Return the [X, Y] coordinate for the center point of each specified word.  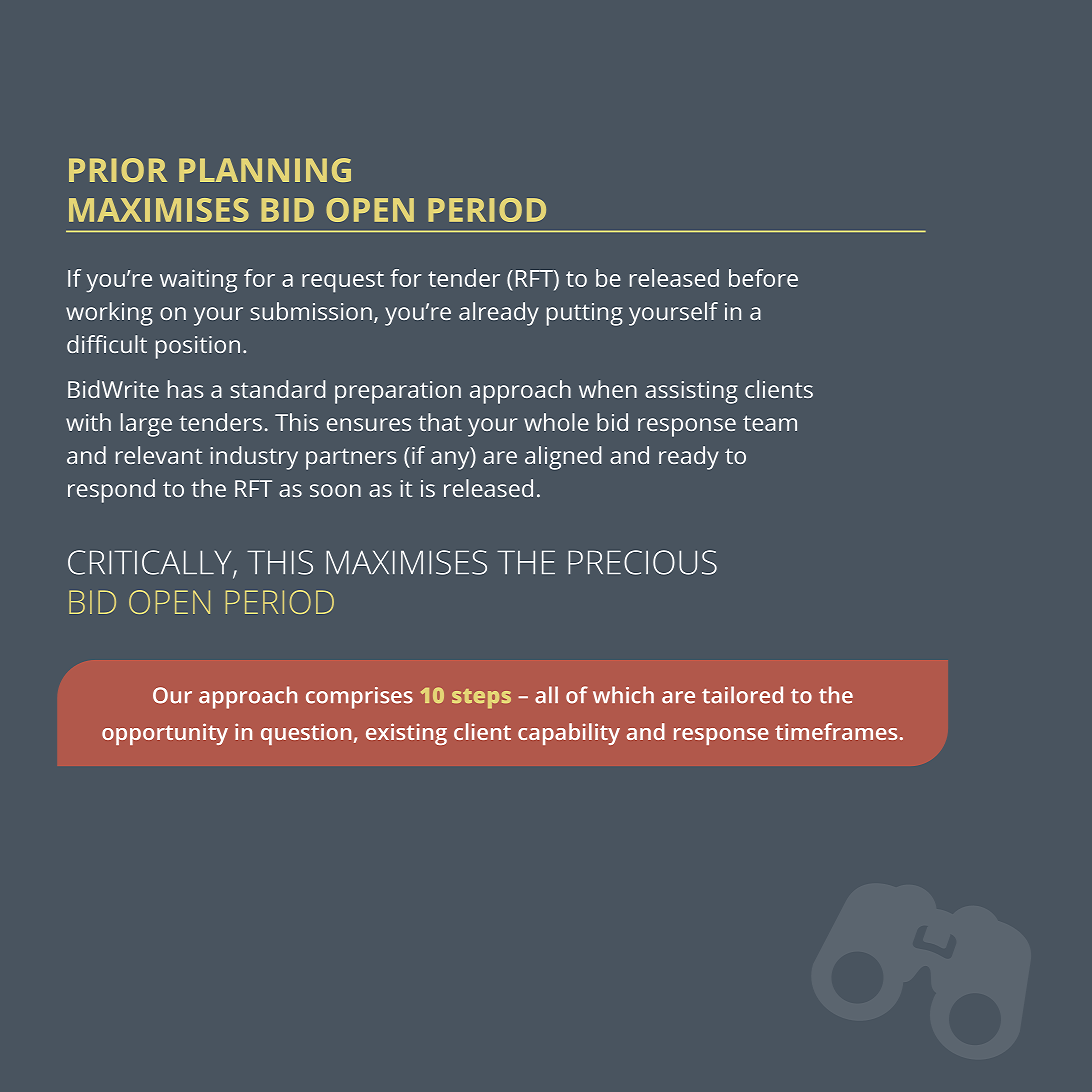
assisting [691, 392]
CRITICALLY [151, 563]
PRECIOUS [642, 562]
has [185, 389]
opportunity [165, 734]
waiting [198, 281]
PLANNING [265, 170]
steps [481, 698]
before [763, 278]
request [343, 282]
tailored [742, 695]
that [440, 422]
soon [335, 490]
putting [585, 314]
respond [111, 491]
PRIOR [118, 170]
